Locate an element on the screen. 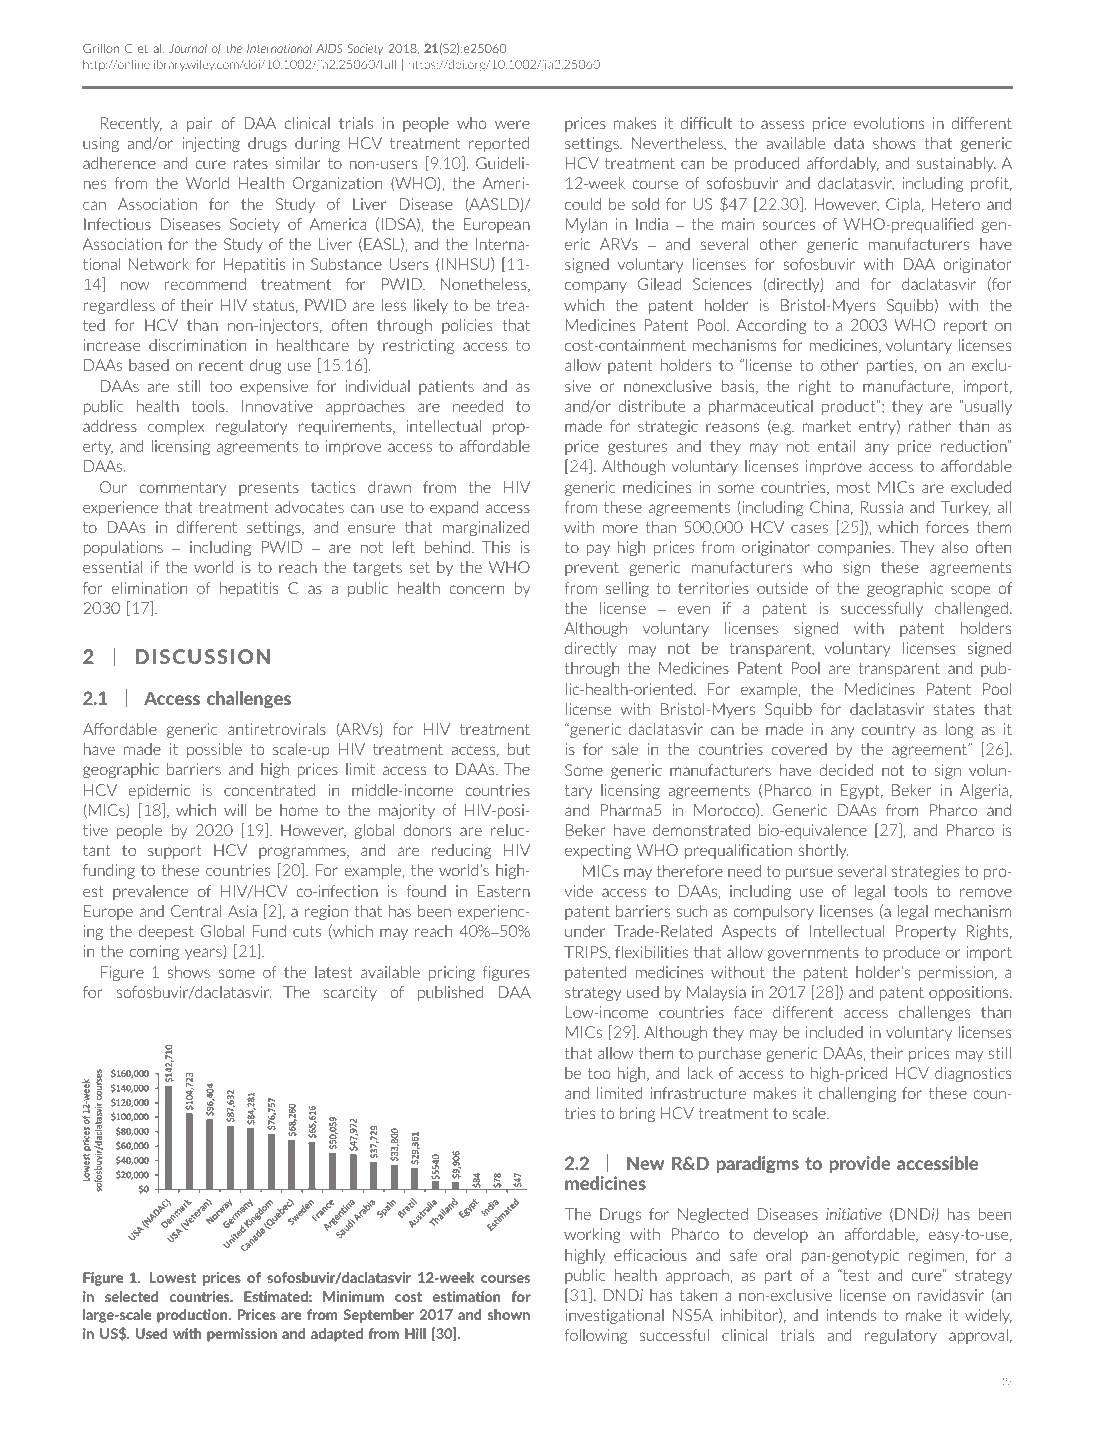 The height and width of the screenshot is (1443, 1098). expecting is located at coordinates (598, 851).
